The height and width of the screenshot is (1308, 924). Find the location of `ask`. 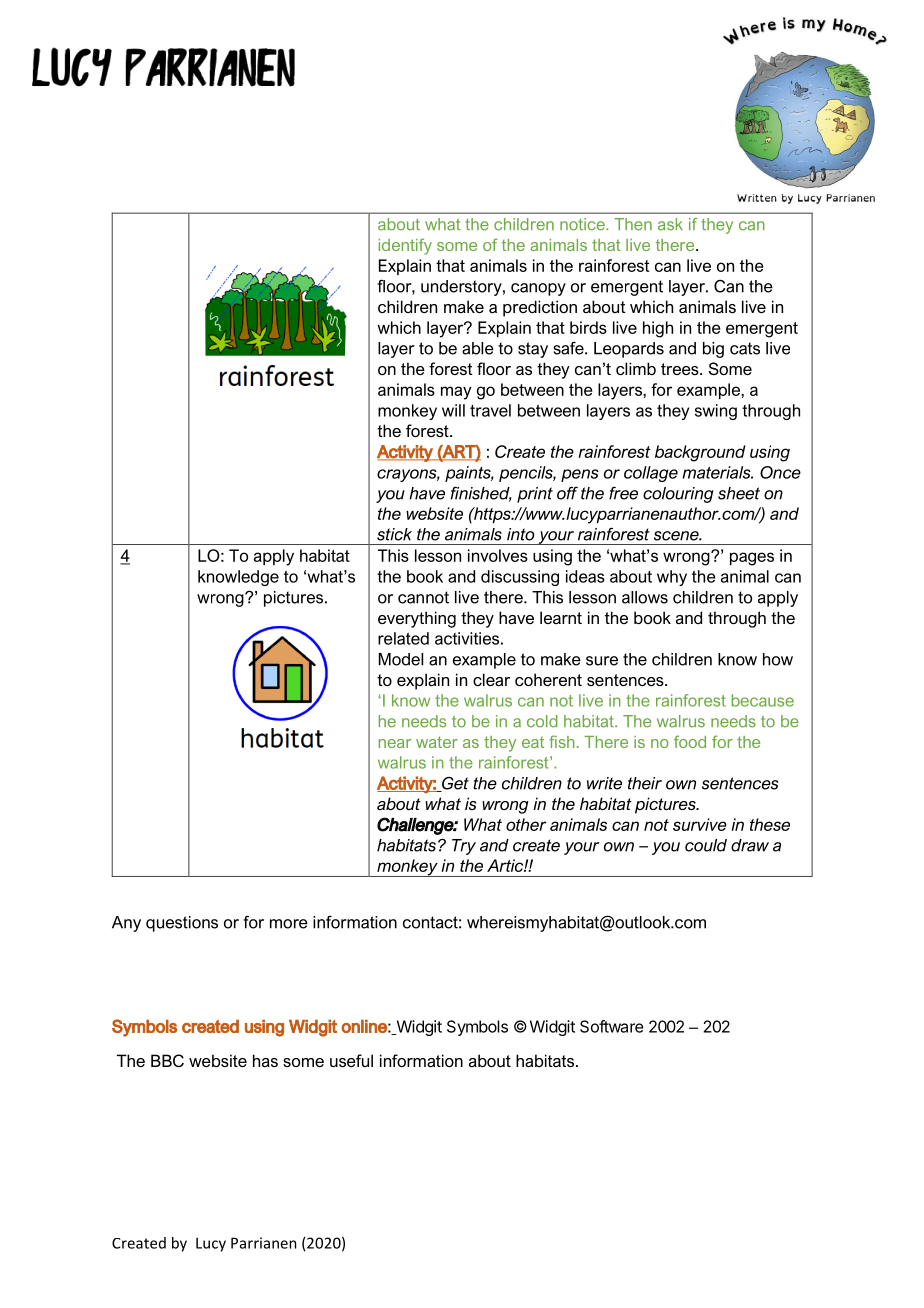

ask is located at coordinates (670, 224).
